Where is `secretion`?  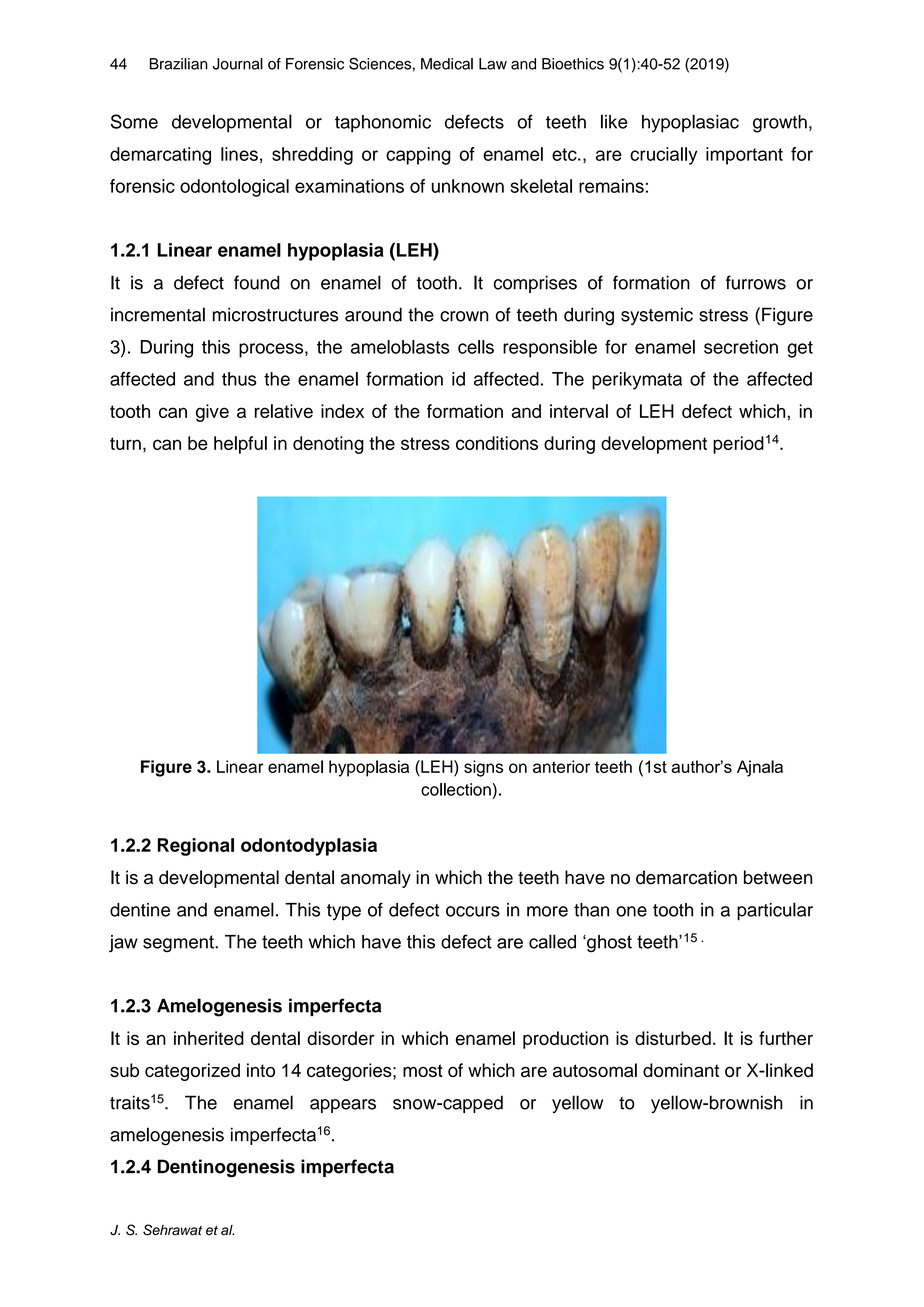
secretion is located at coordinates (741, 347).
